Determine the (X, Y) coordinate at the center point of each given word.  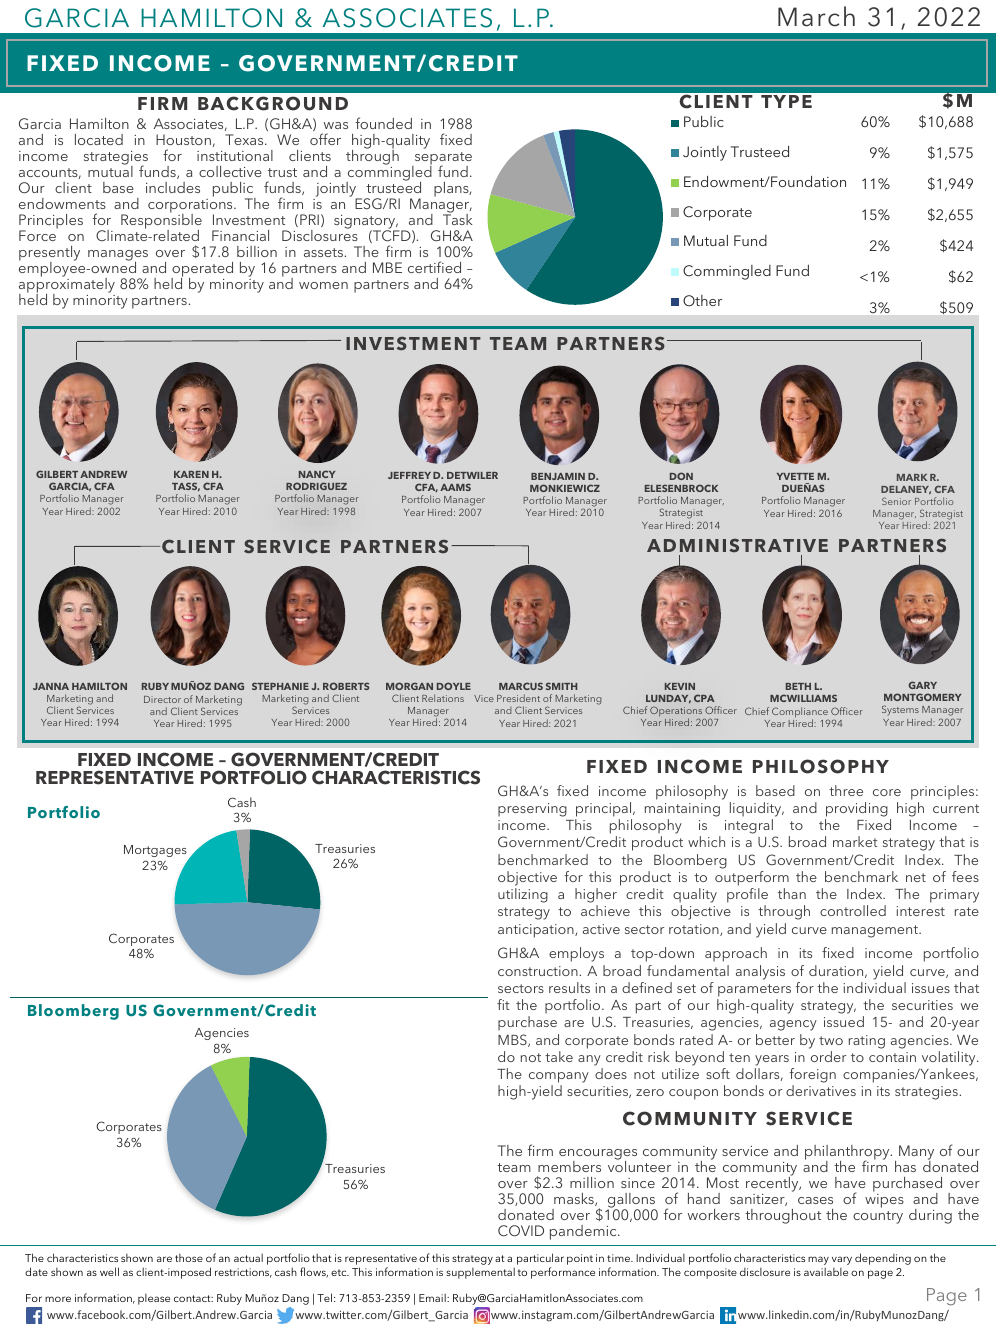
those (189, 1258)
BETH (798, 686)
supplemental (480, 1273)
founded (383, 123)
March (816, 16)
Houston (183, 139)
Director (162, 699)
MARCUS (521, 686)
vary (842, 1260)
